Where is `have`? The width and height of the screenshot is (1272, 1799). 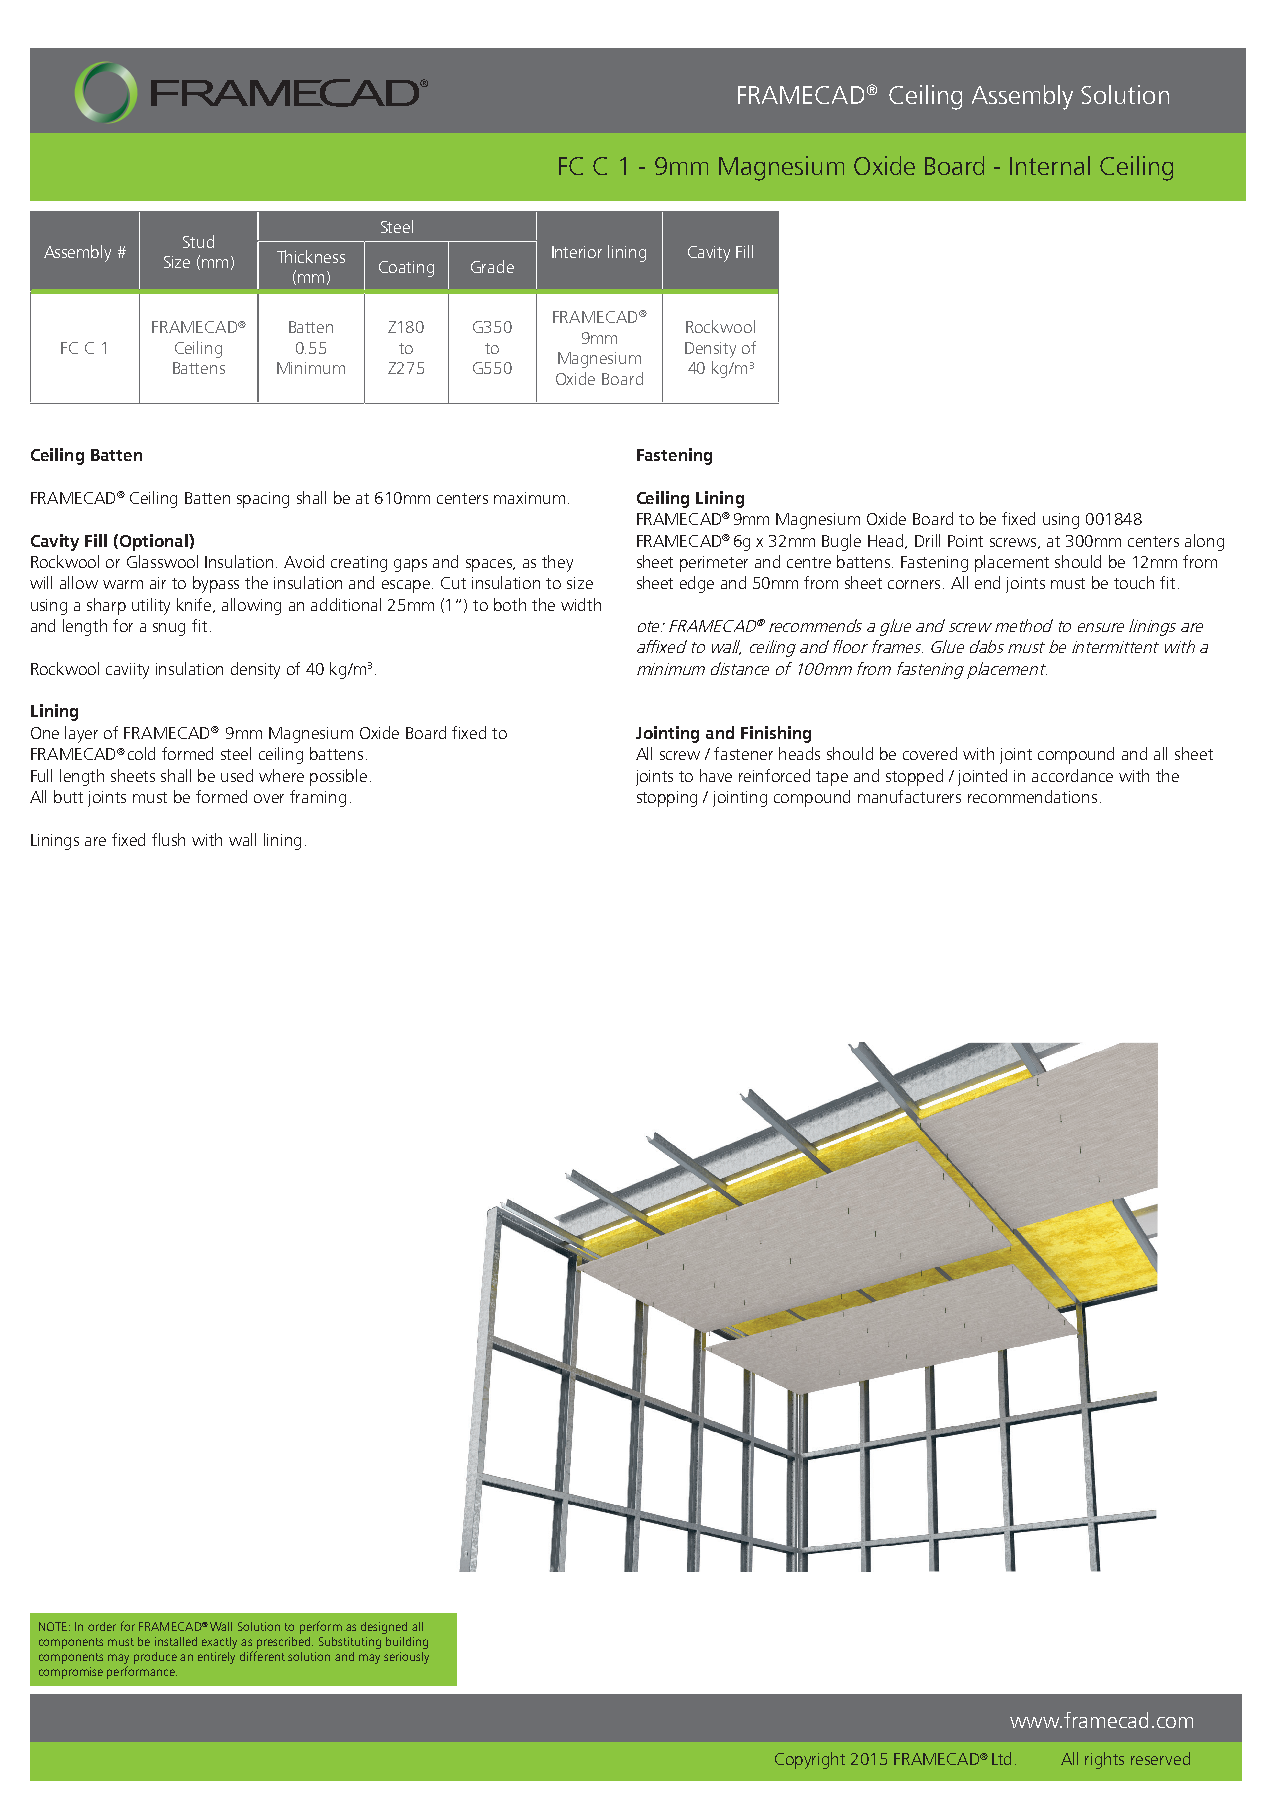
have is located at coordinates (716, 775).
